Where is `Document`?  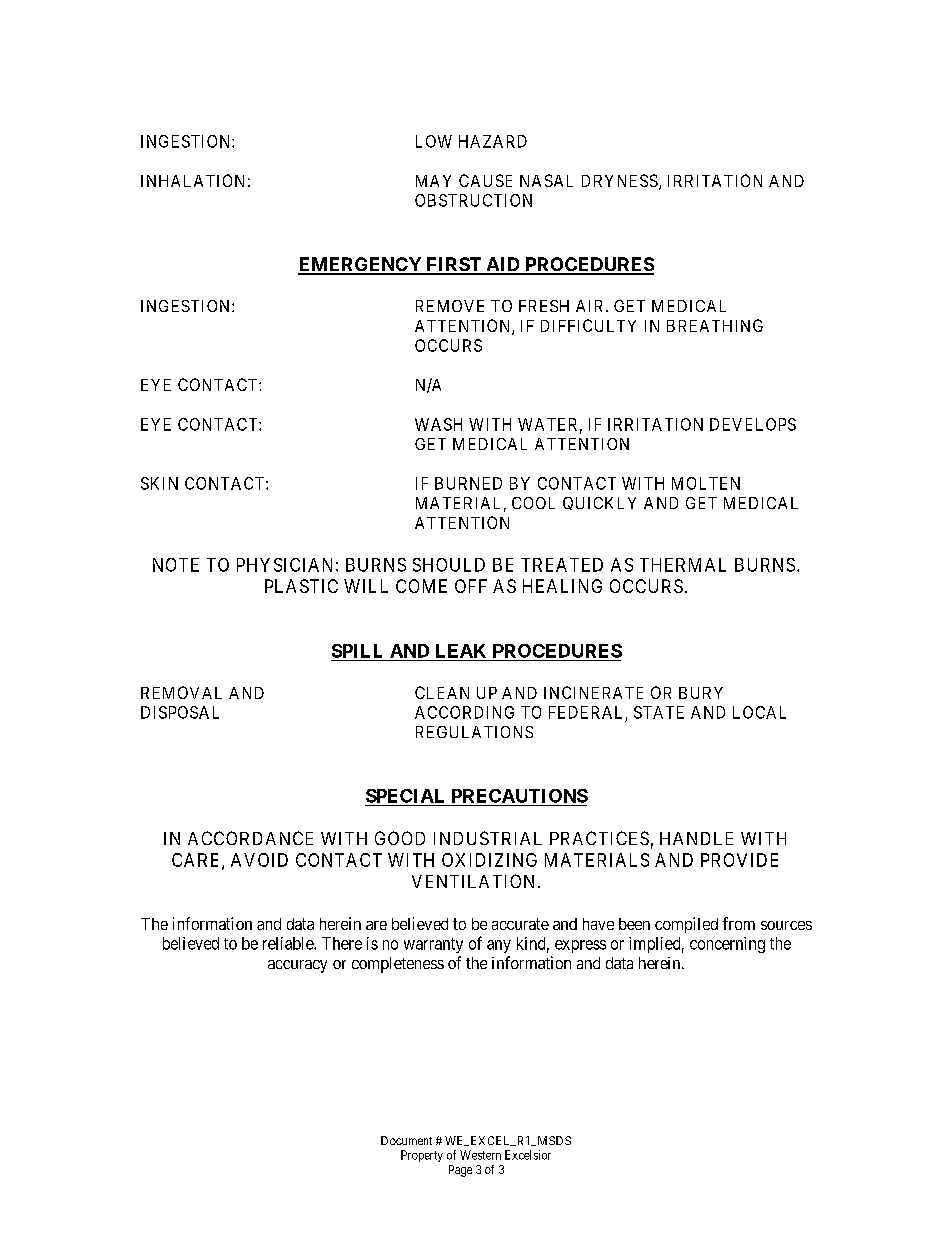
Document is located at coordinates (406, 1140).
